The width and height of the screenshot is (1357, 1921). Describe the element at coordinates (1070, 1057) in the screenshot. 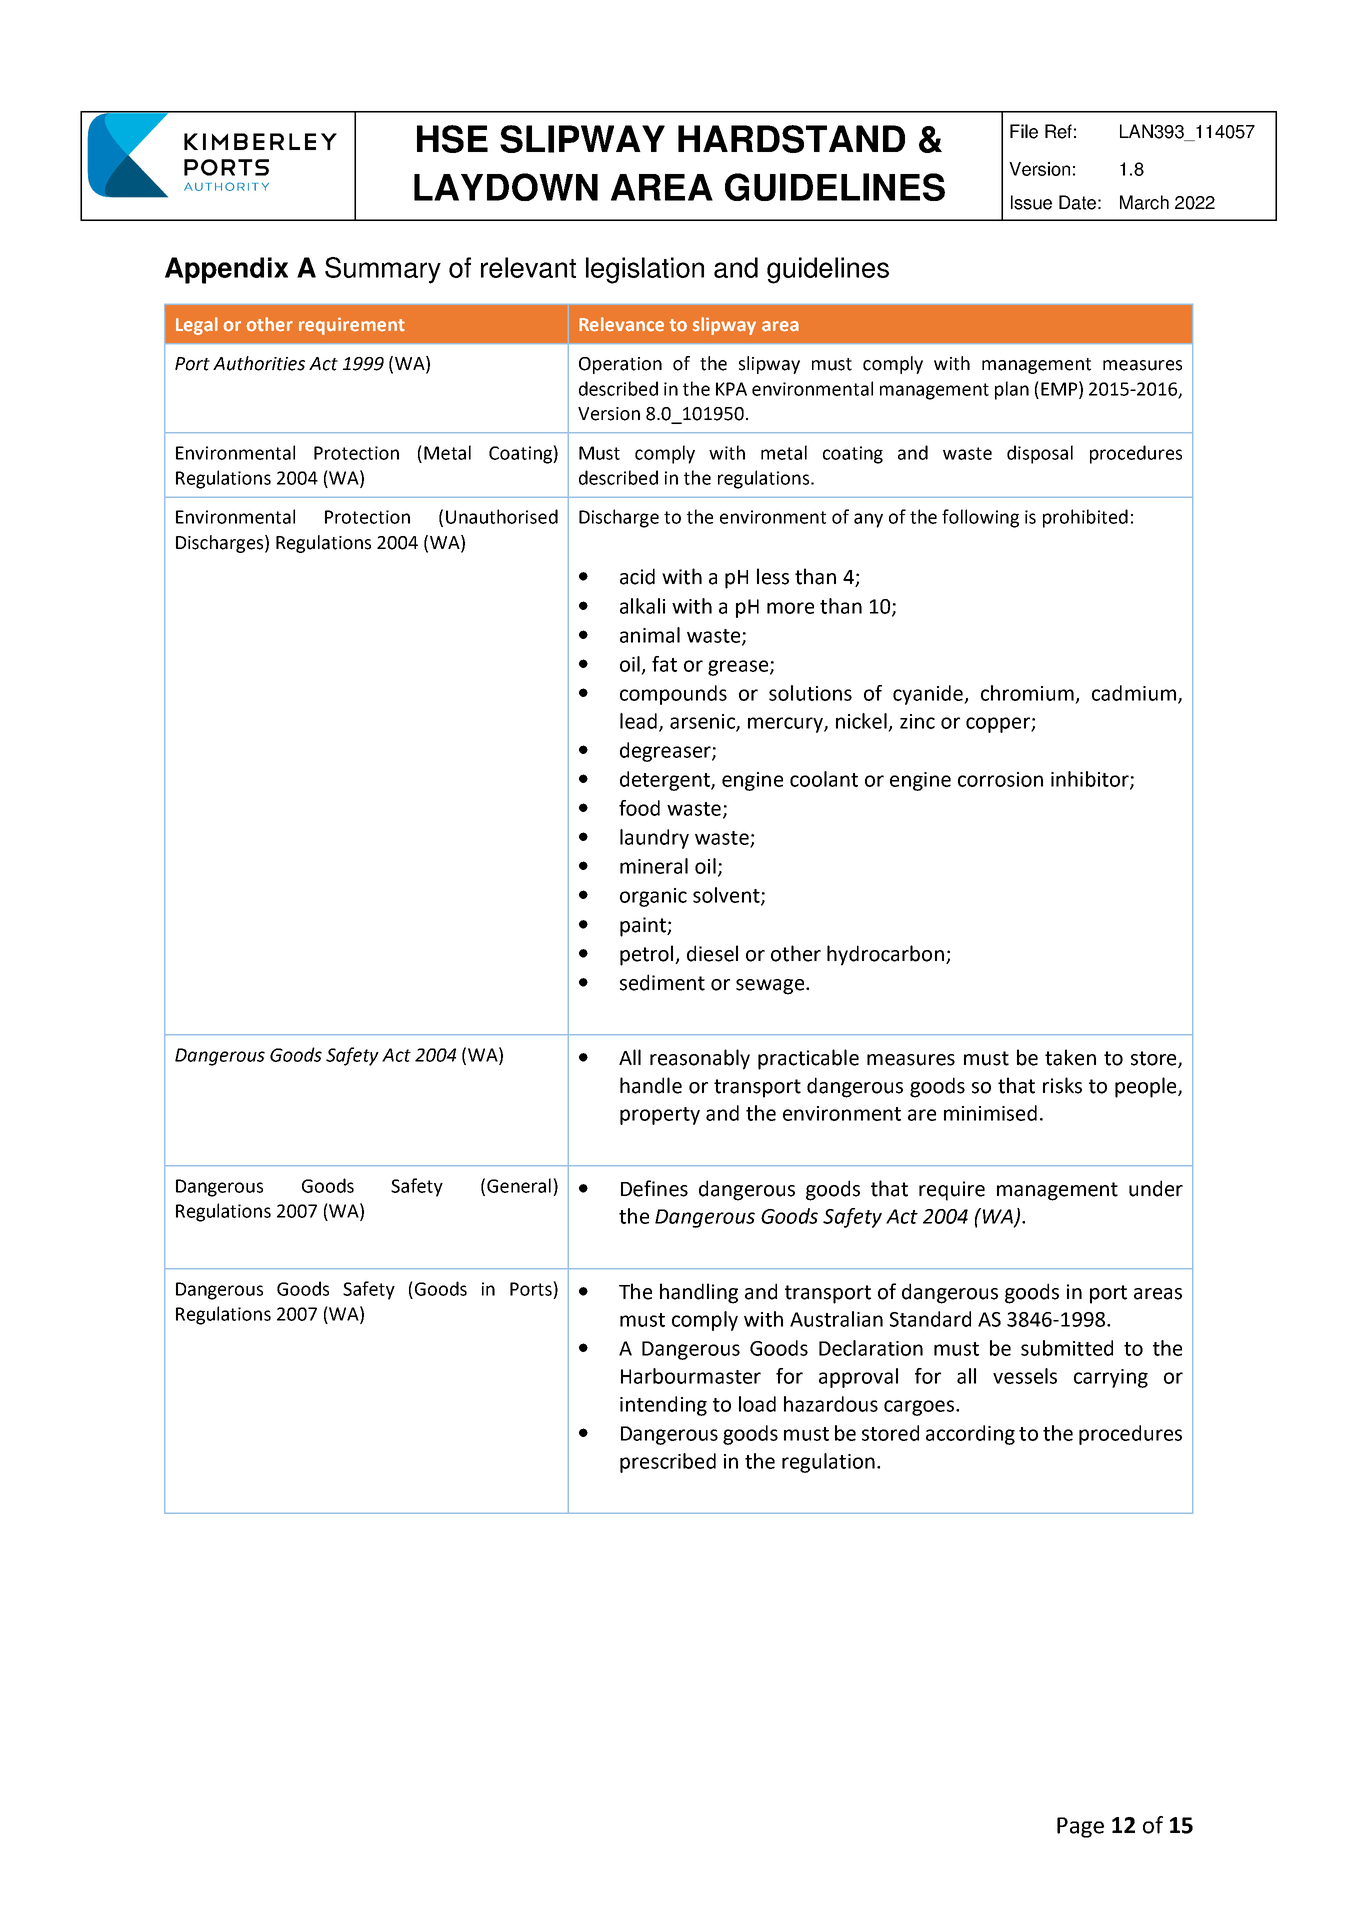

I see `taken` at that location.
